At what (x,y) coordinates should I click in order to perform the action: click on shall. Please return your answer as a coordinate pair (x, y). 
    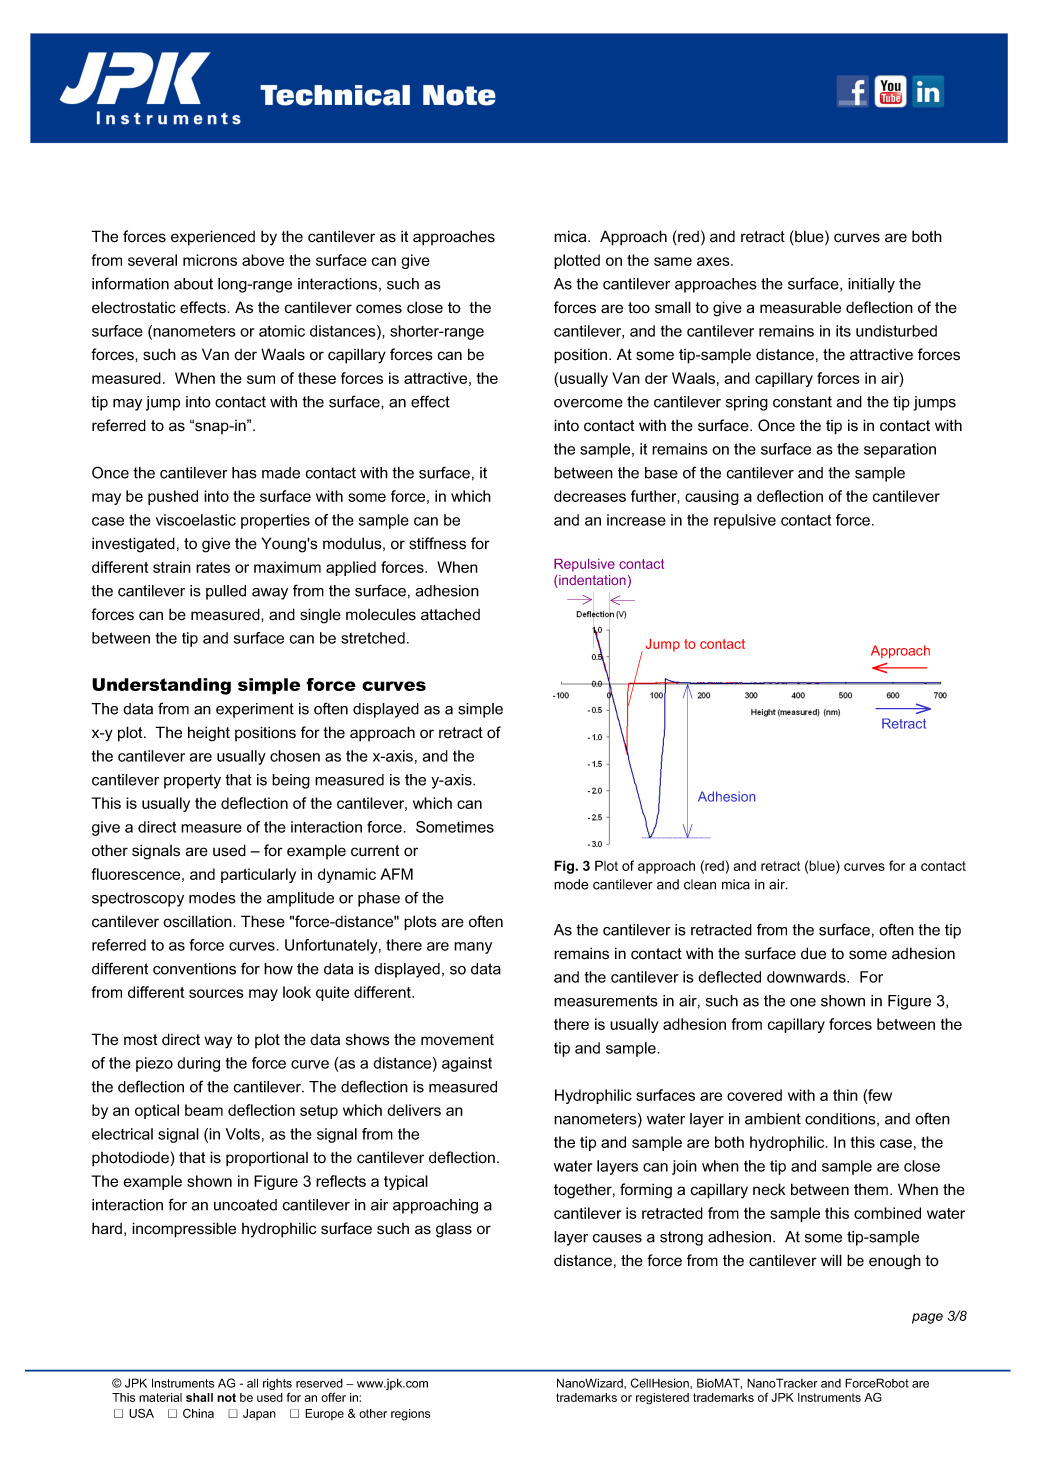
    Looking at the image, I should click on (199, 1397).
